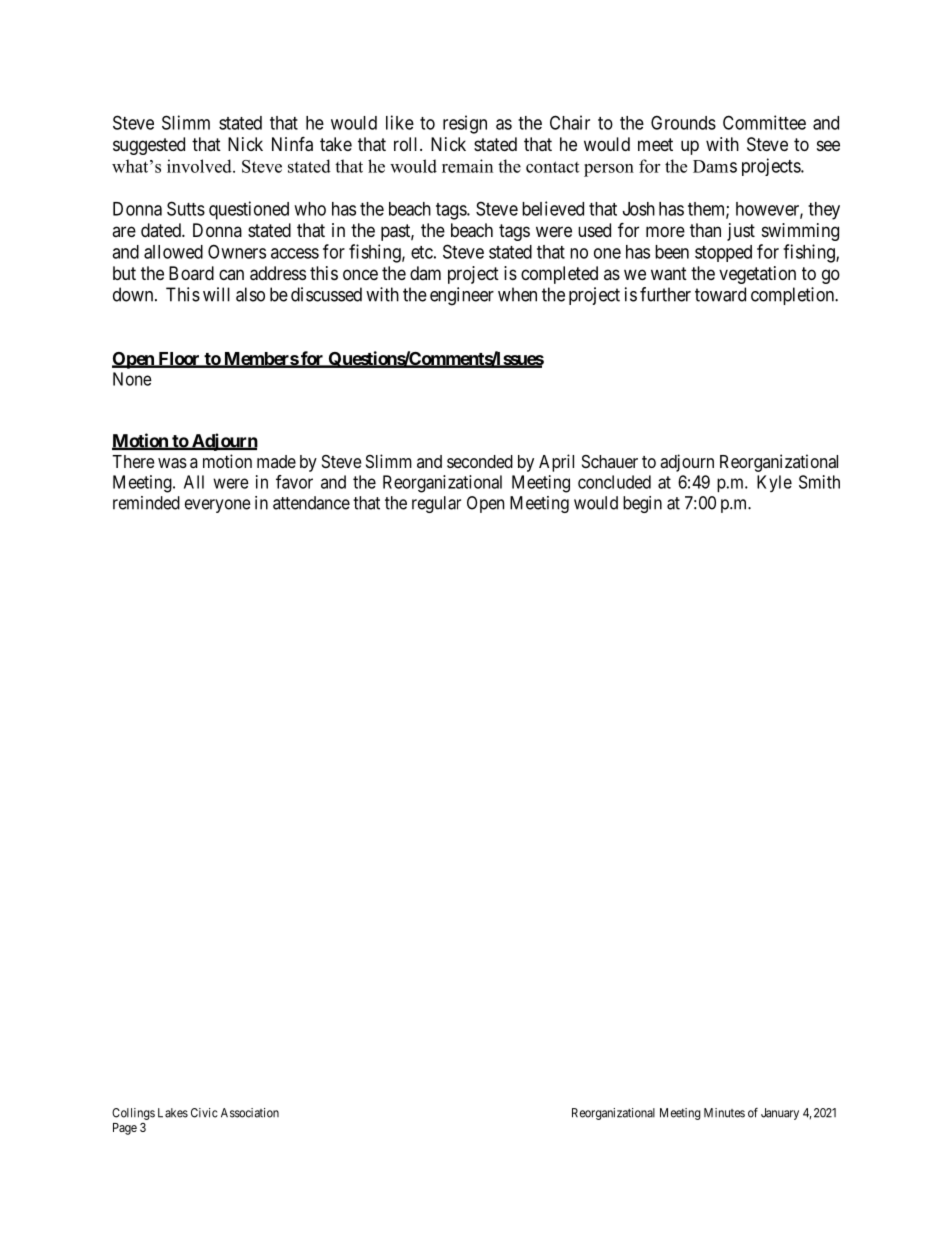 Image resolution: width=952 pixels, height=1233 pixels. What do you see at coordinates (462, 296) in the page?
I see `engineer` at bounding box center [462, 296].
